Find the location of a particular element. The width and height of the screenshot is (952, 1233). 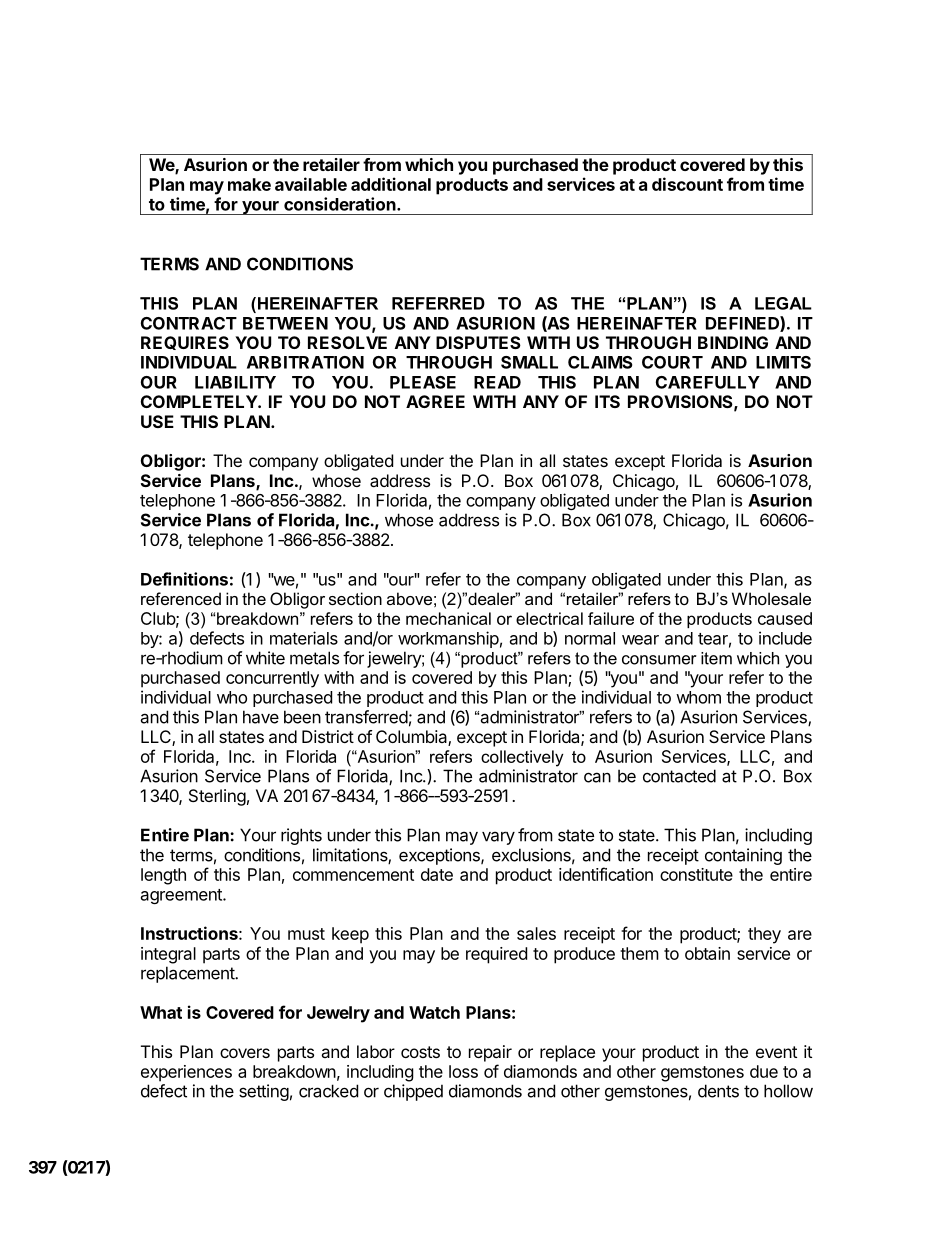

contacted is located at coordinates (679, 776).
